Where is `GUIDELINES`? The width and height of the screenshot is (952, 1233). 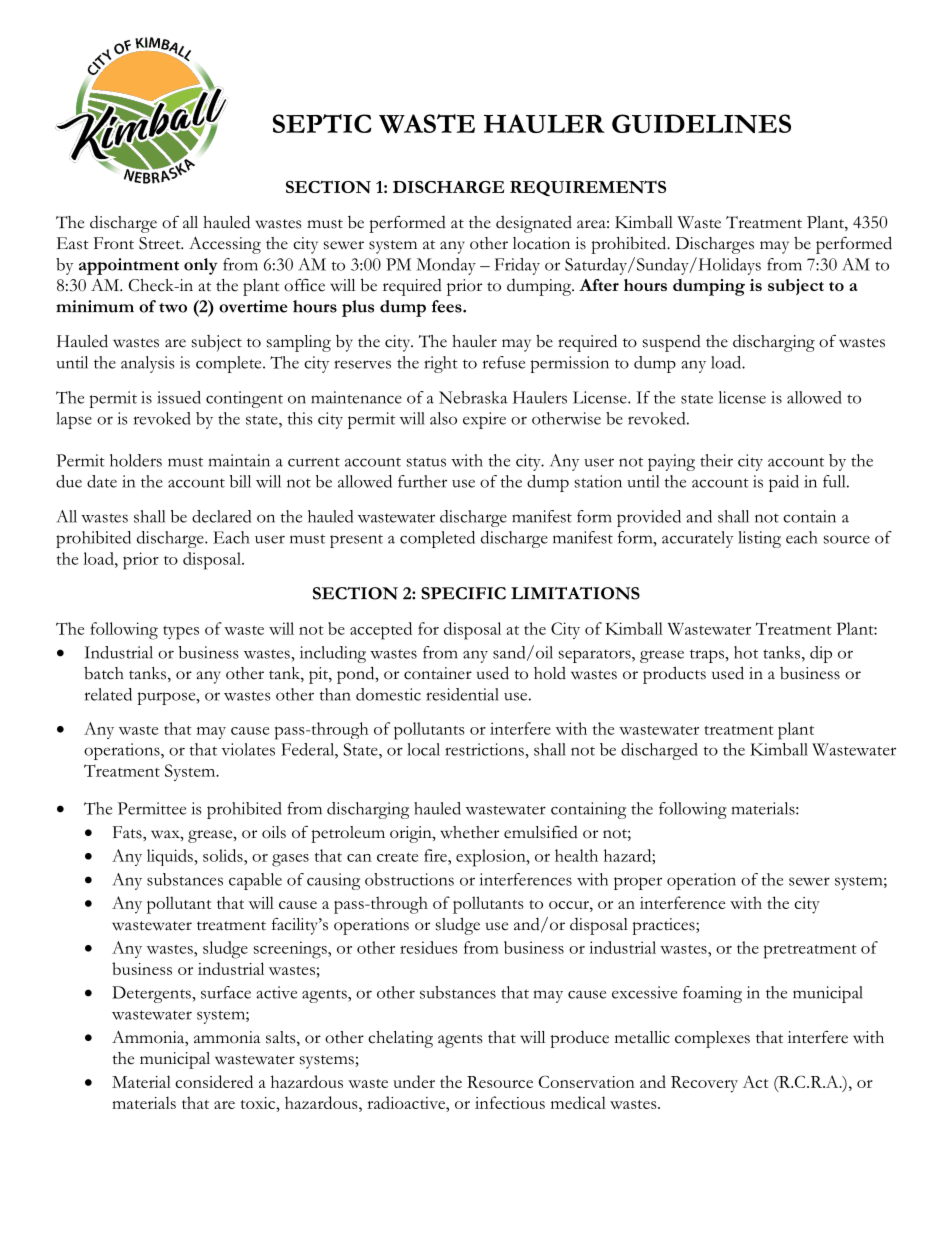 GUIDELINES is located at coordinates (701, 123).
